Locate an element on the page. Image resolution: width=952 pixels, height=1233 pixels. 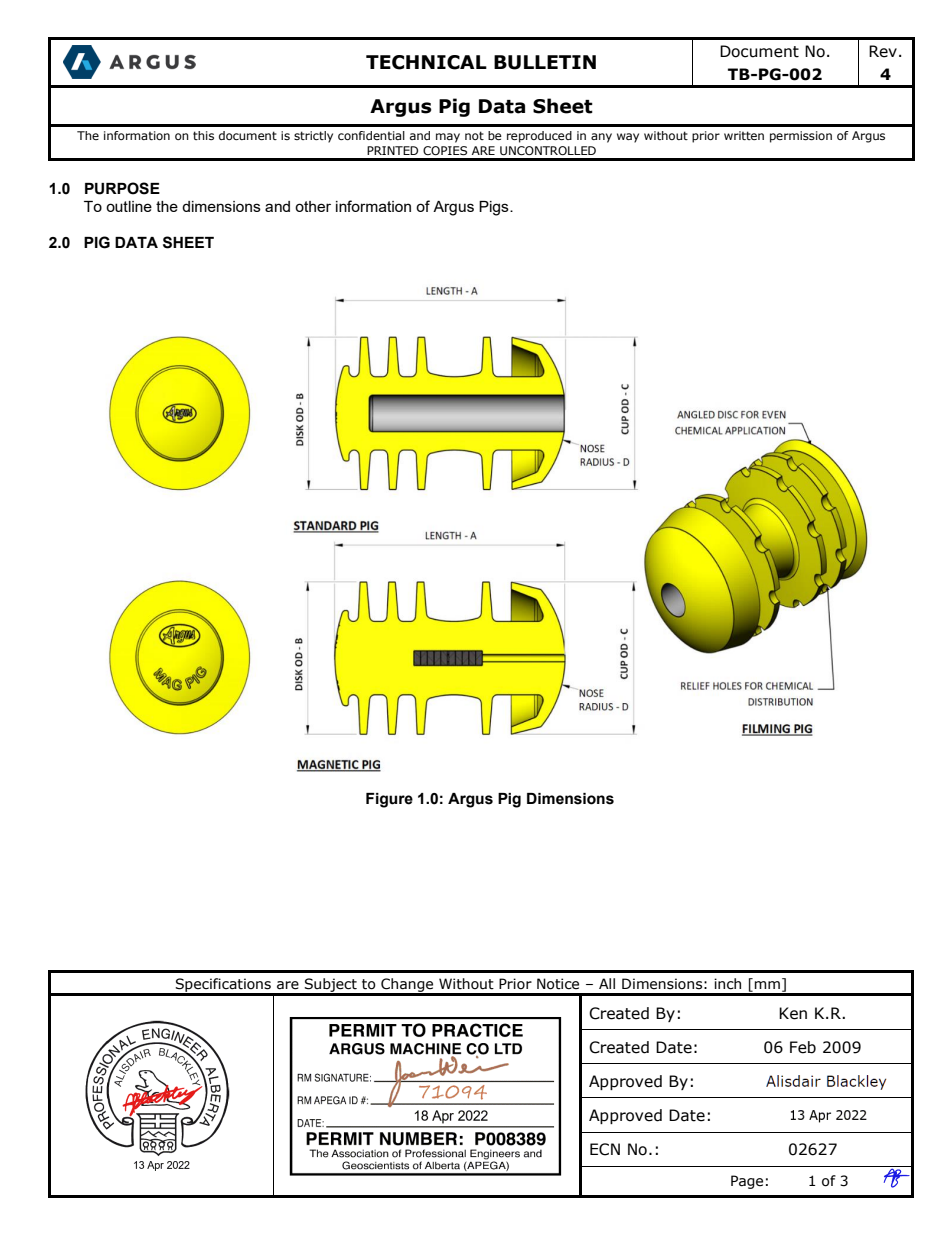
this is located at coordinates (203, 135).
